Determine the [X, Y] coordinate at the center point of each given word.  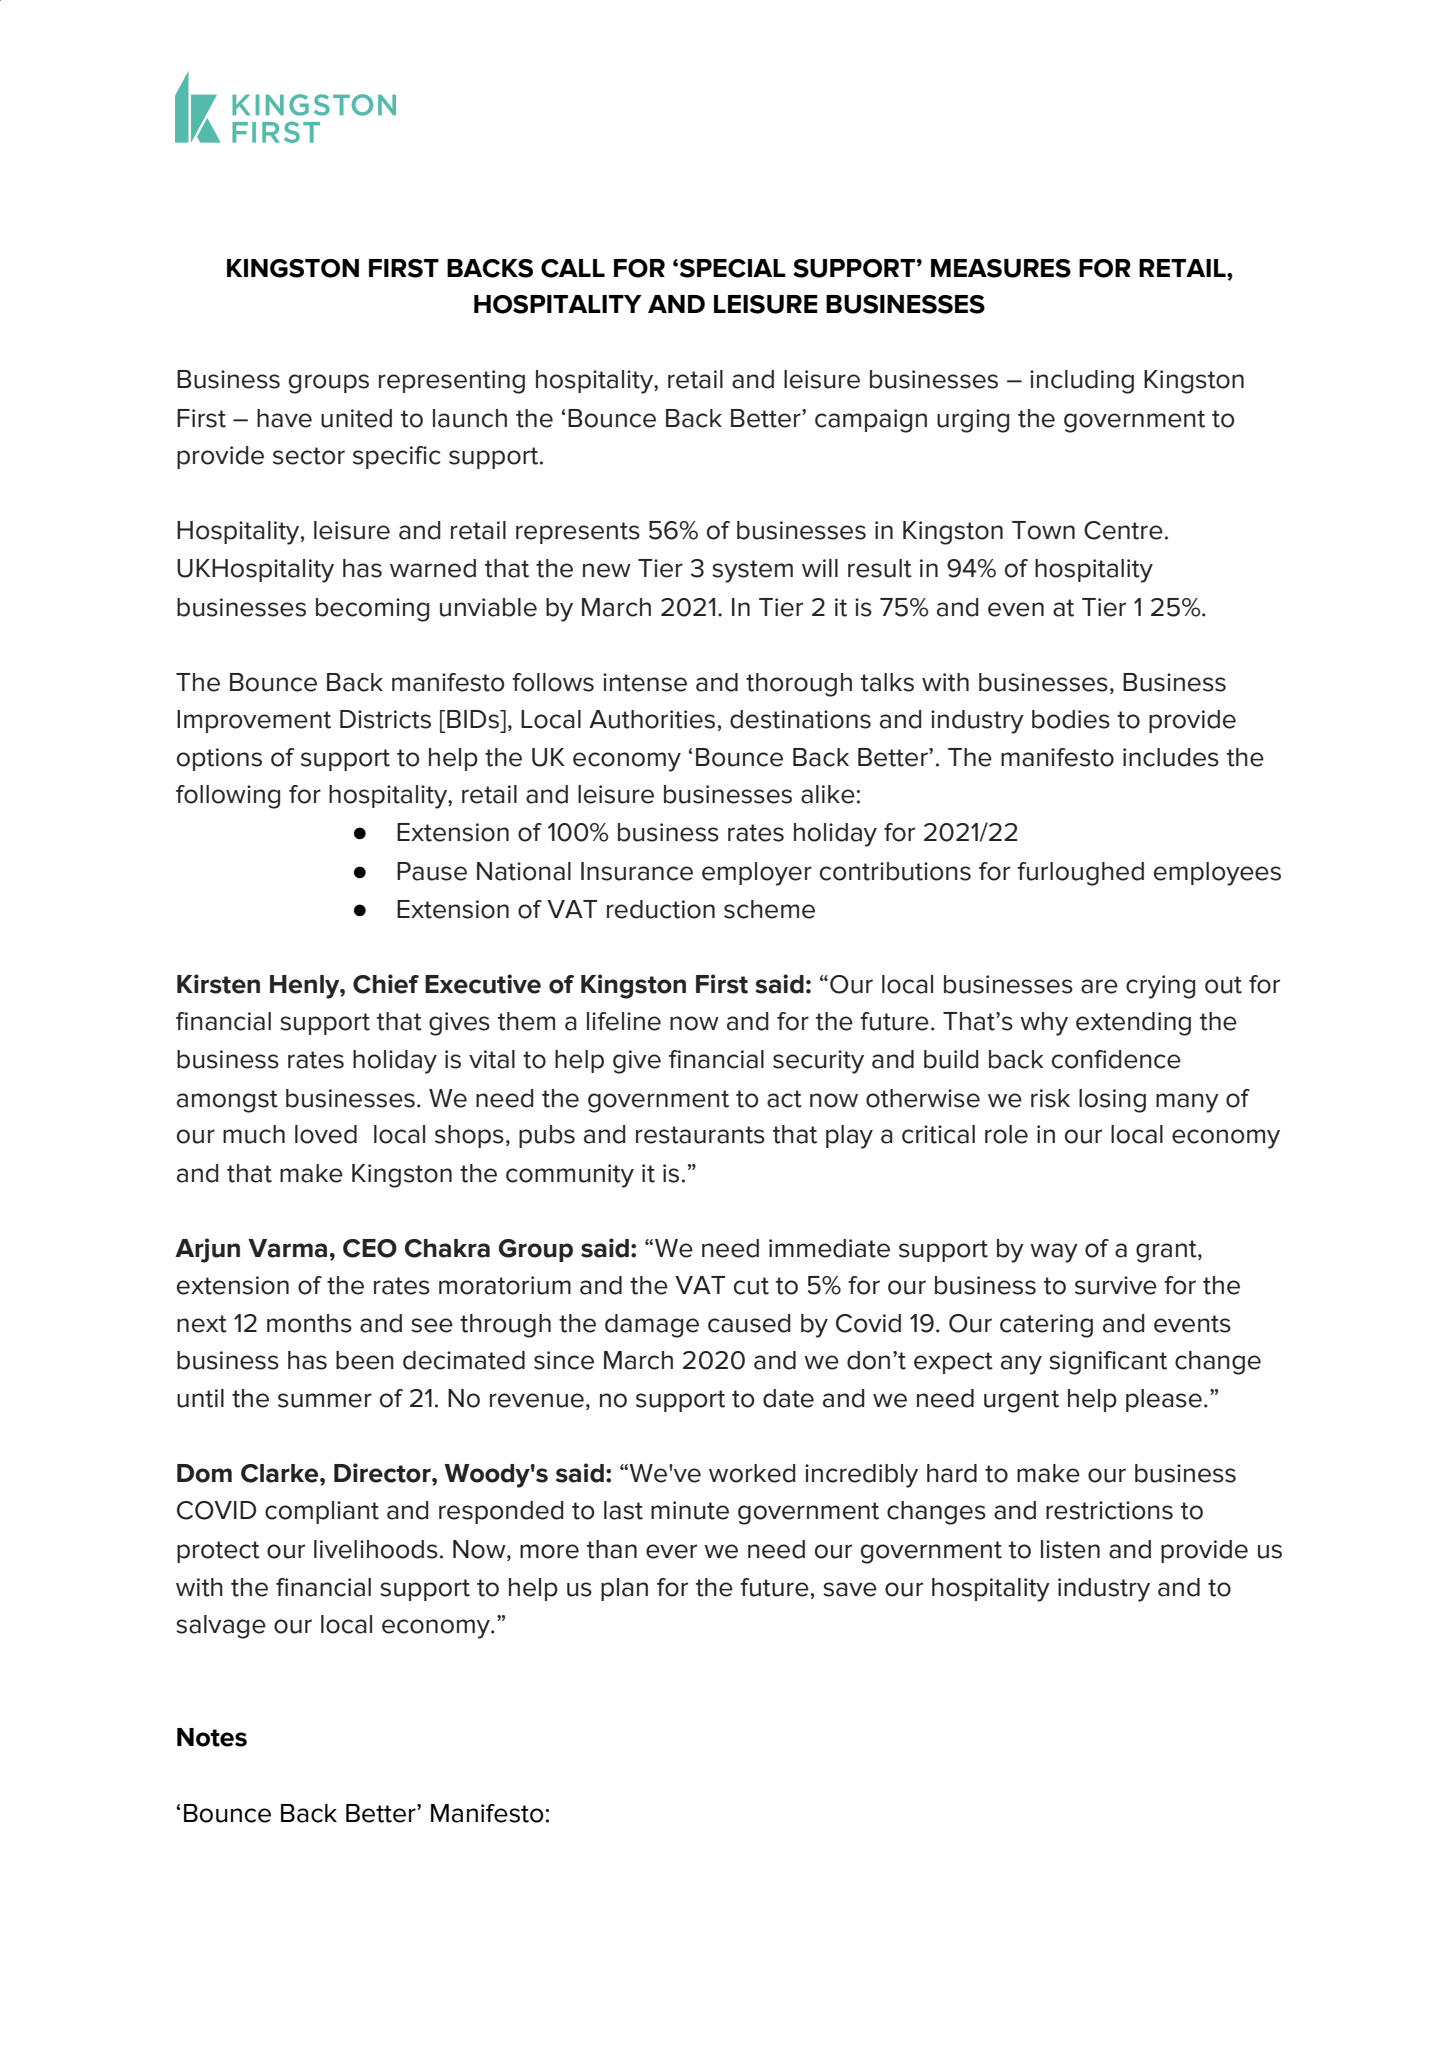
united [356, 418]
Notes [212, 1737]
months [309, 1323]
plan [624, 1589]
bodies [1071, 719]
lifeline [624, 1021]
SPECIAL [733, 268]
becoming [372, 610]
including [1082, 382]
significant [1108, 1363]
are [1099, 986]
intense [645, 682]
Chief [386, 984]
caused [749, 1323]
